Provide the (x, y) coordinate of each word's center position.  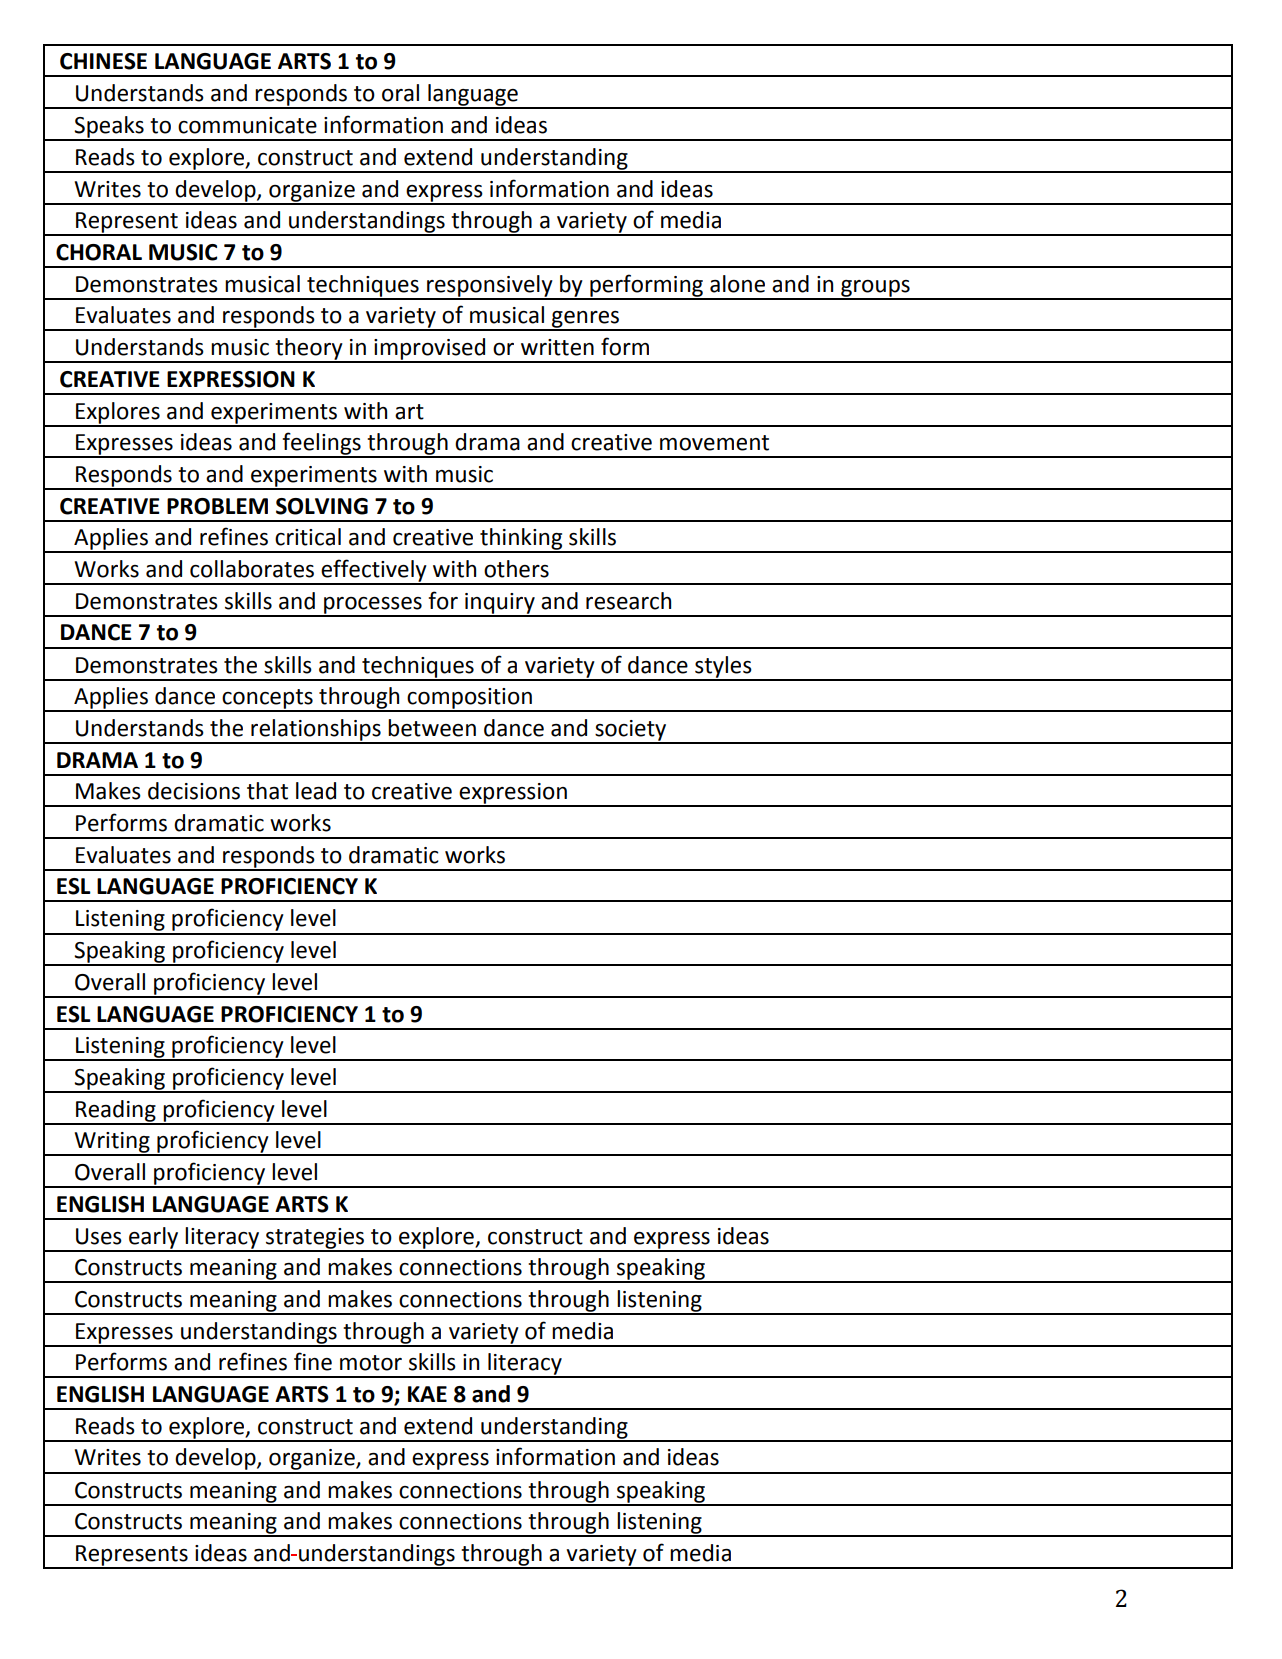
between (432, 728)
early (154, 1239)
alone (737, 284)
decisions (194, 791)
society (631, 731)
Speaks (109, 128)
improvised (430, 350)
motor (371, 1363)
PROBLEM (217, 506)
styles (723, 668)
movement (714, 443)
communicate (247, 125)
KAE (427, 1394)
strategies (315, 1239)
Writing (112, 1143)
